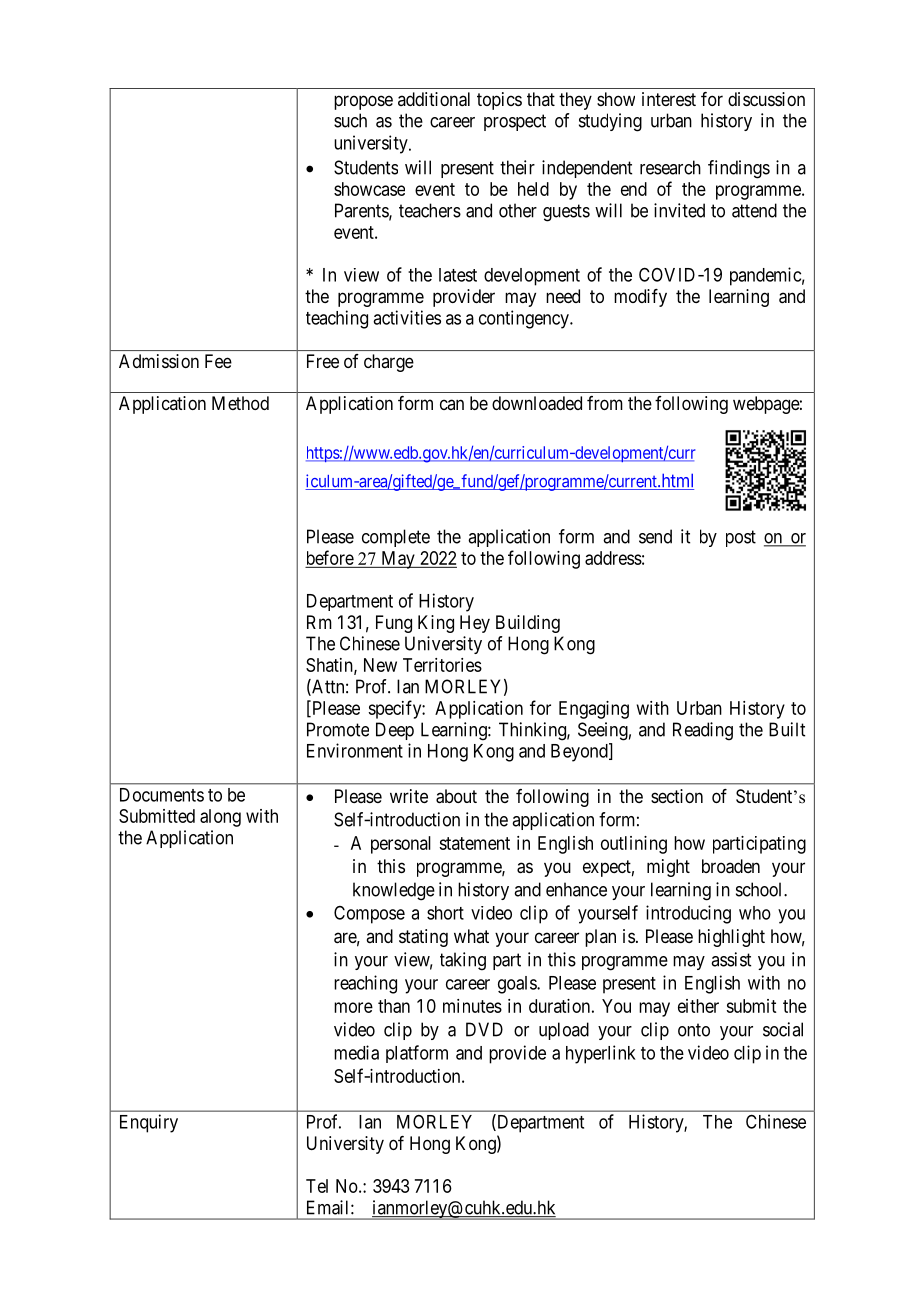  I want to click on onto, so click(694, 1030).
